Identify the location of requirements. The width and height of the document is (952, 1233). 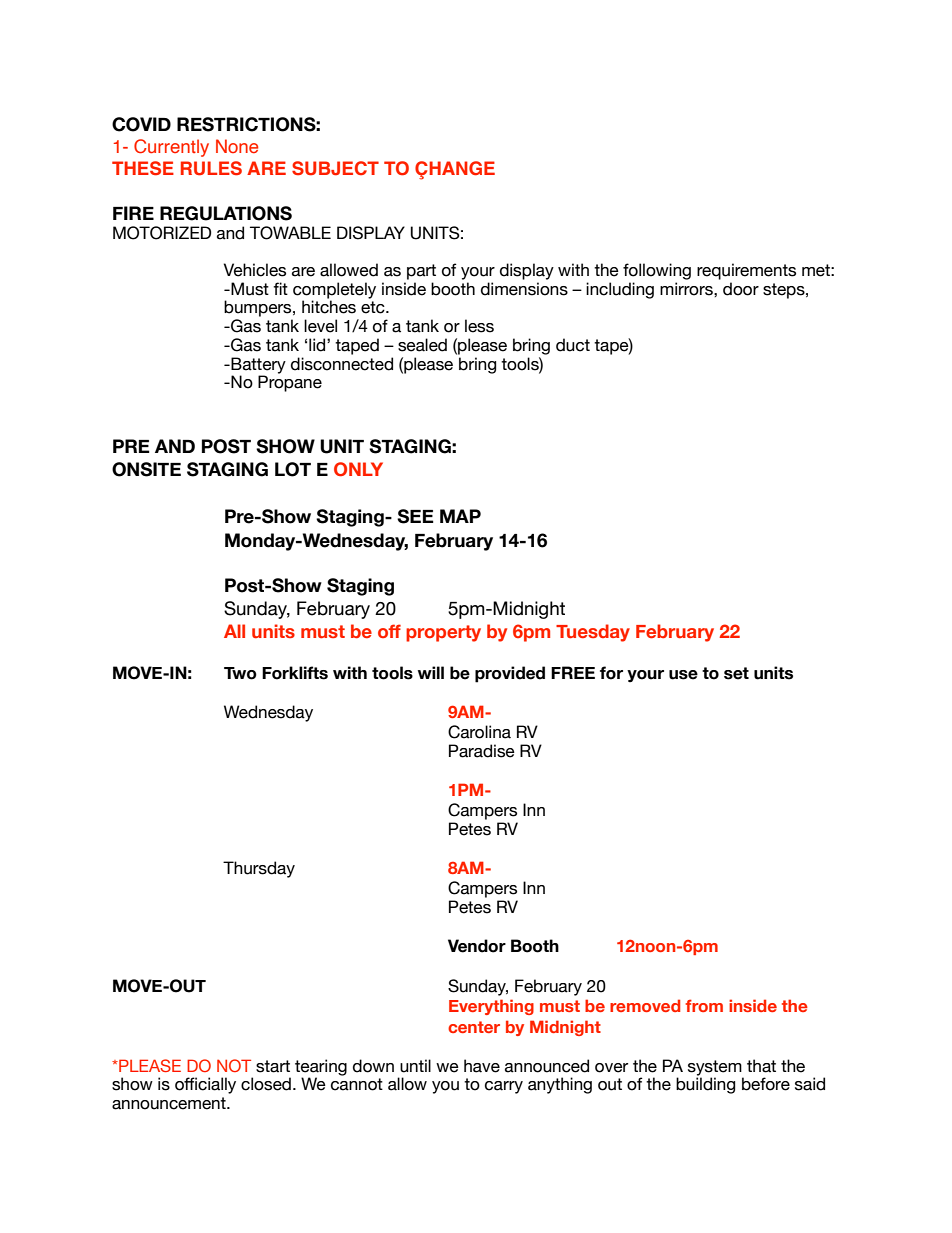
(746, 271).
